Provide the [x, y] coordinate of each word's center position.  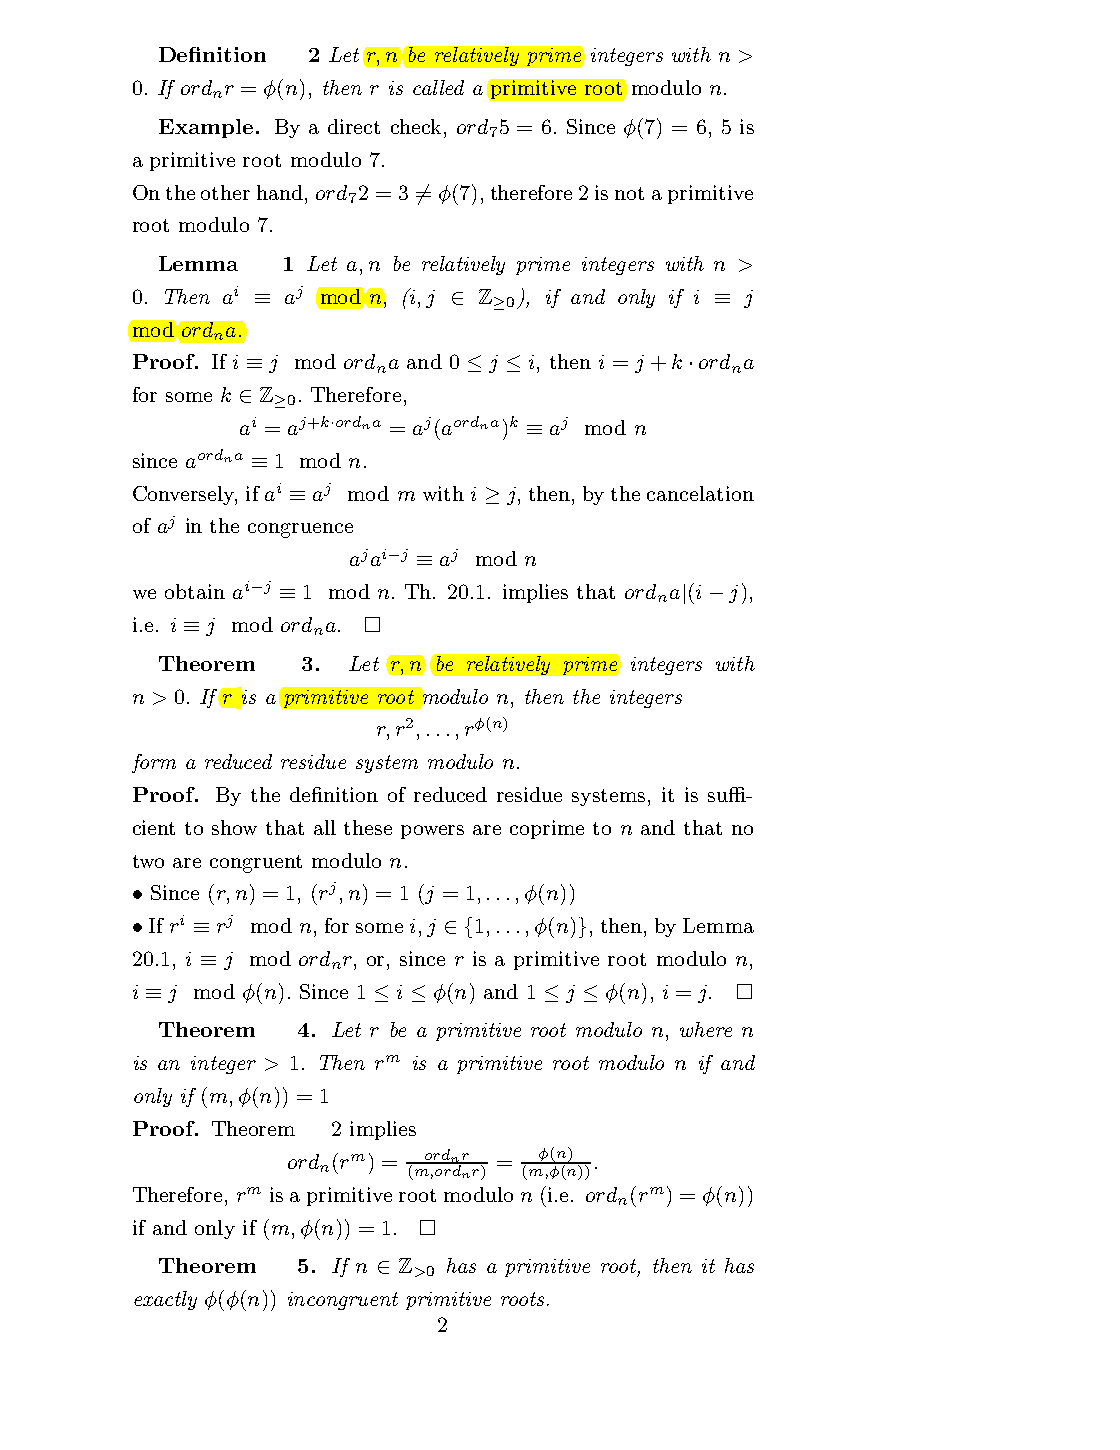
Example [206, 128]
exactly [165, 1300]
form [154, 763]
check [416, 126]
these [368, 827]
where [706, 1029]
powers [432, 832]
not [629, 193]
